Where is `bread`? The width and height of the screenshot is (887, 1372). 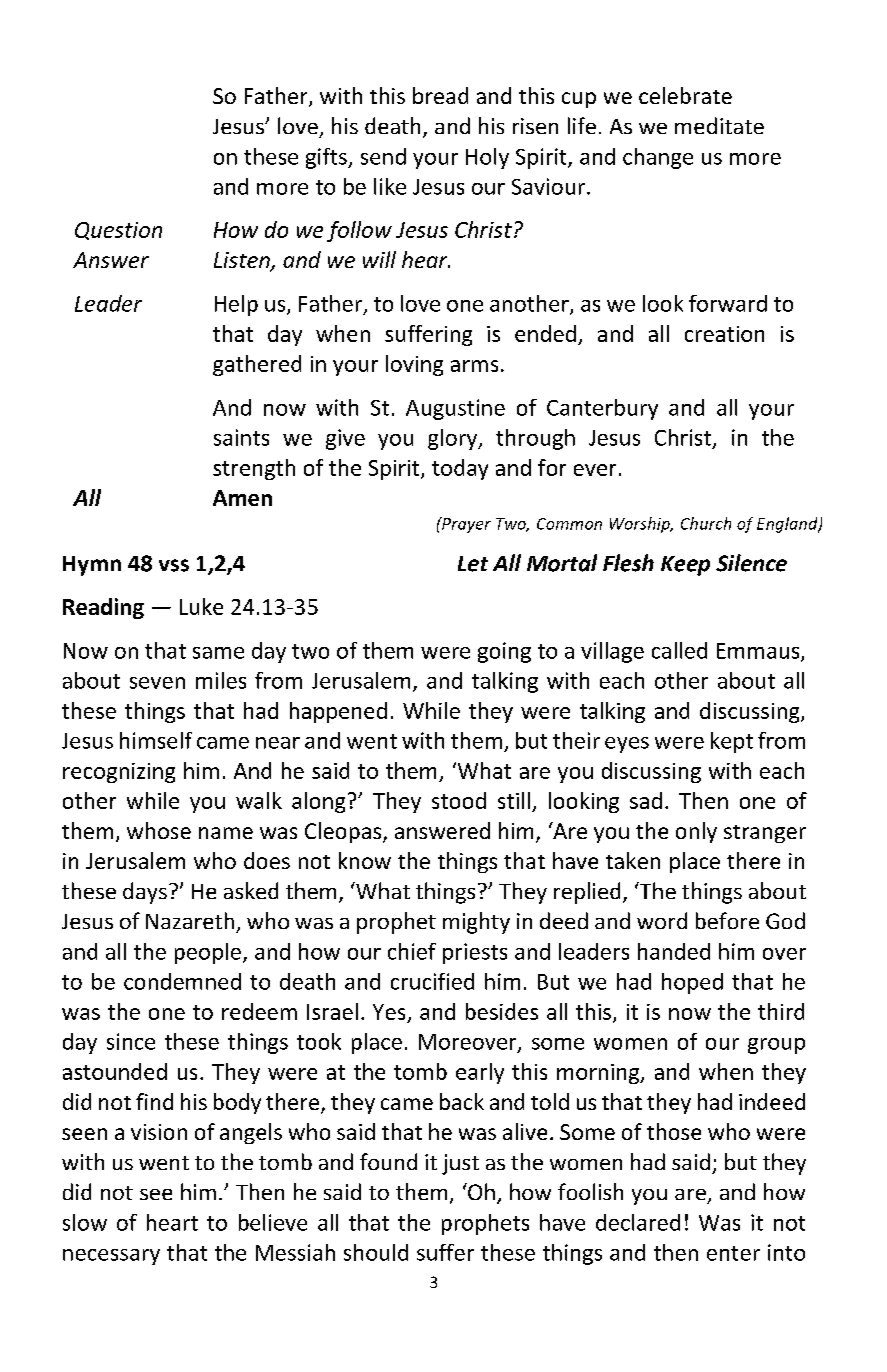
bread is located at coordinates (440, 95).
